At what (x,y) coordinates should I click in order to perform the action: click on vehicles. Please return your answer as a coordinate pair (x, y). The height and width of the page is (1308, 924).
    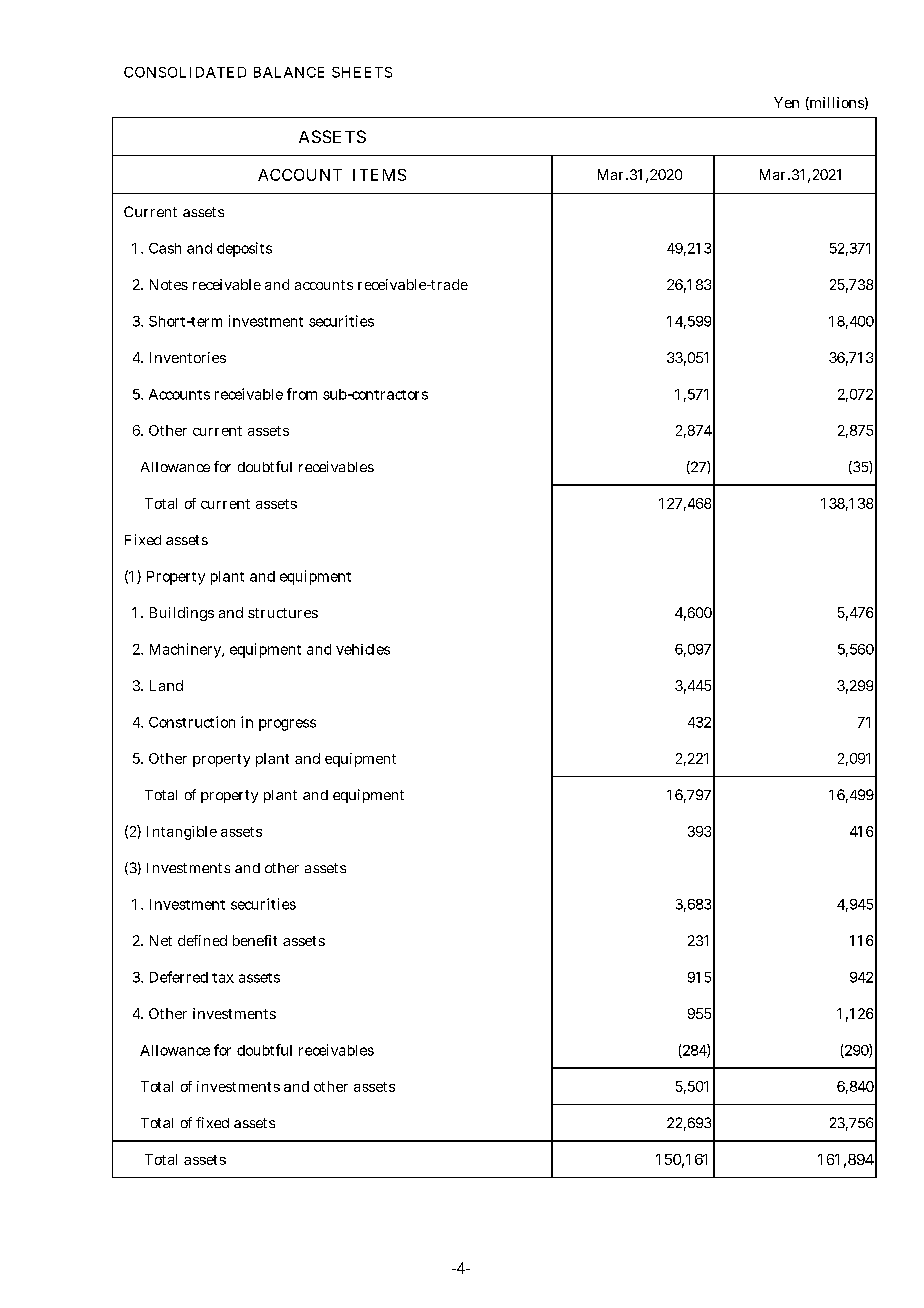
    Looking at the image, I should click on (363, 649).
